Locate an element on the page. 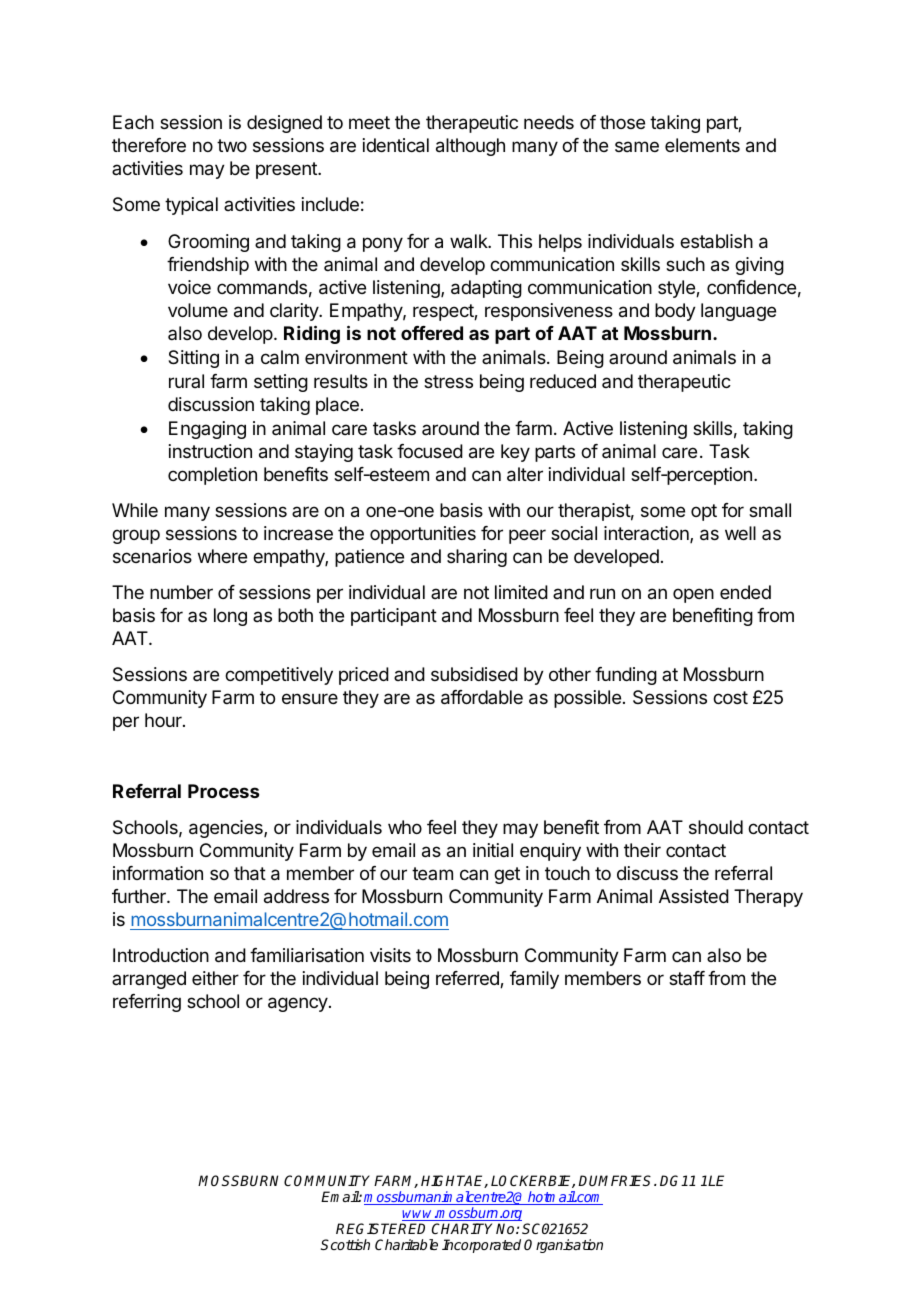  Incorporated is located at coordinates (481, 1246).
